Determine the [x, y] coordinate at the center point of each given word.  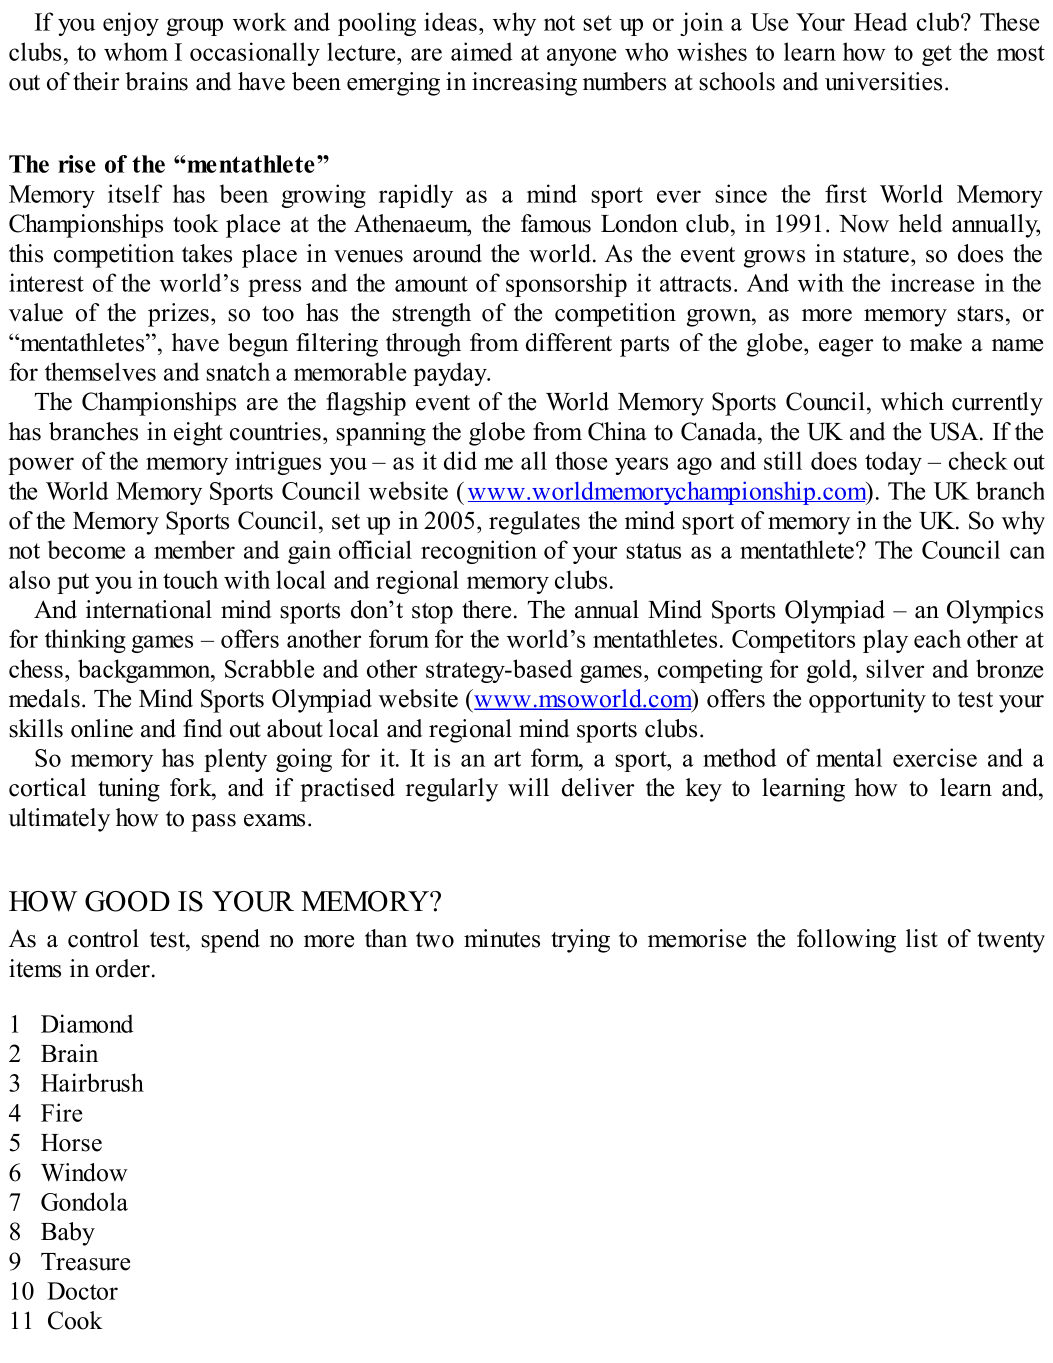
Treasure [85, 1262]
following [846, 941]
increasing [524, 84]
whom [136, 51]
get [937, 55]
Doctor [82, 1291]
